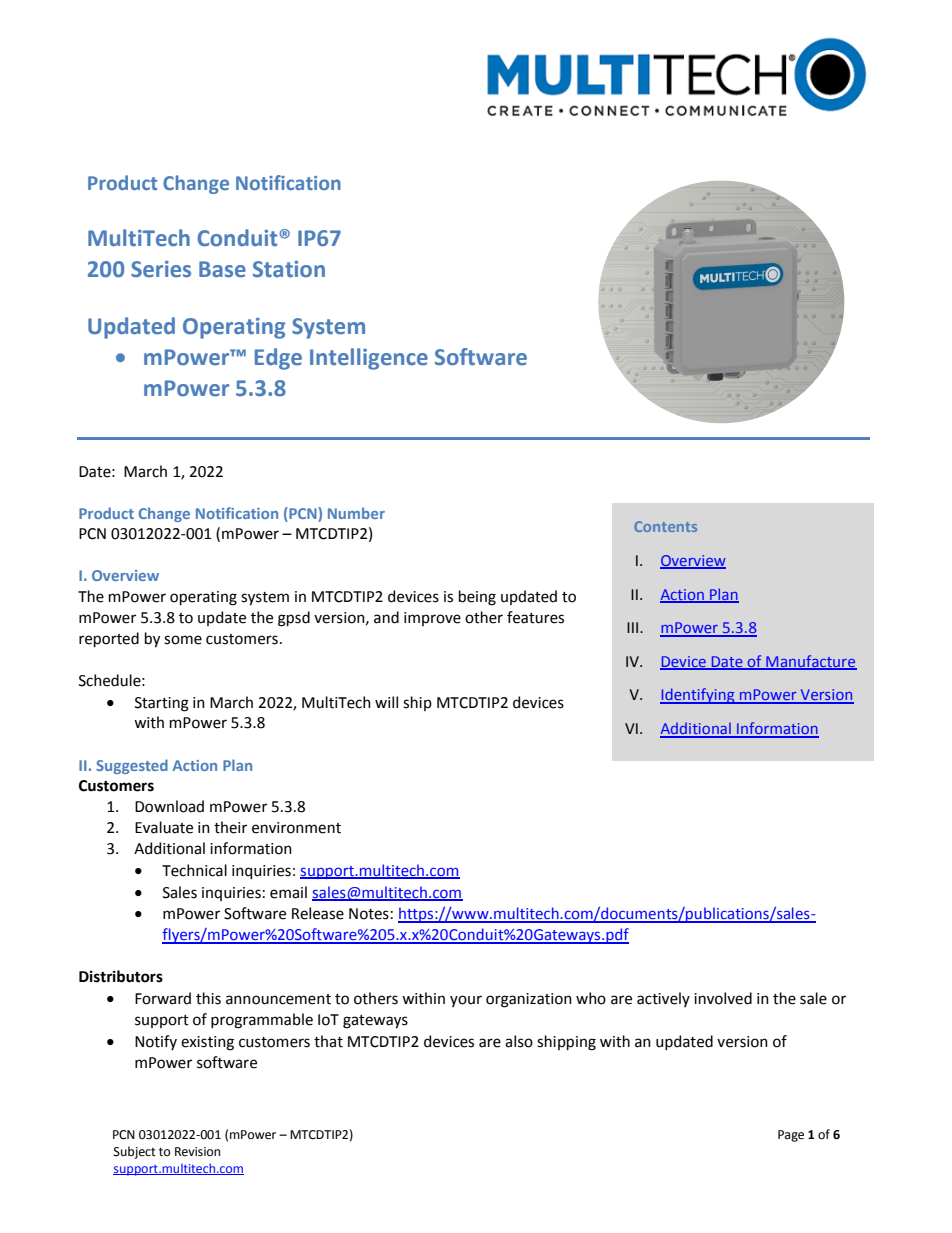  Describe the element at coordinates (222, 269) in the screenshot. I see `Base` at that location.
